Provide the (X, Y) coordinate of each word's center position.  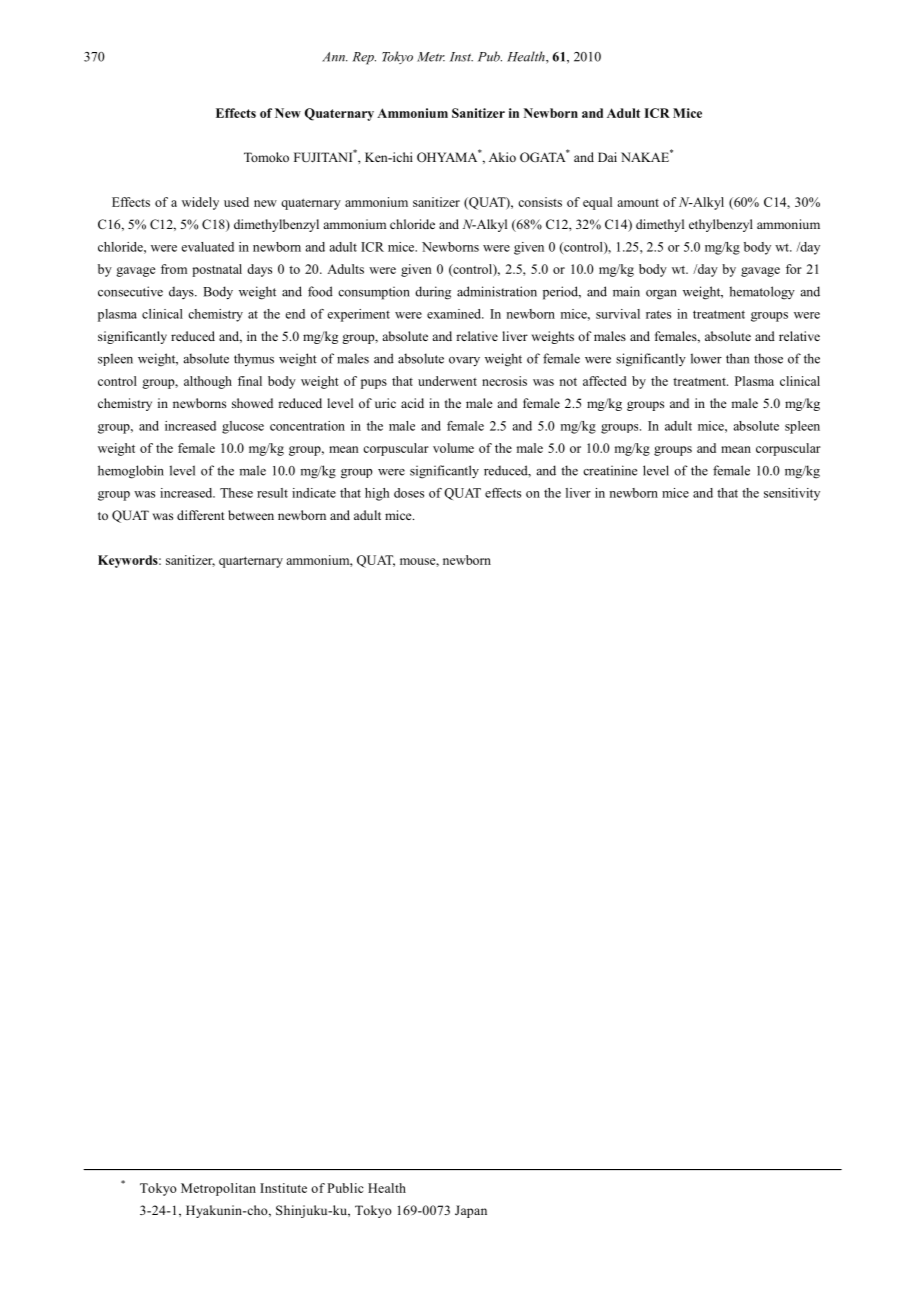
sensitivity (792, 494)
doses (409, 493)
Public (345, 1188)
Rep (364, 58)
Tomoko (266, 157)
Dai (607, 157)
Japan (471, 1211)
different (201, 515)
